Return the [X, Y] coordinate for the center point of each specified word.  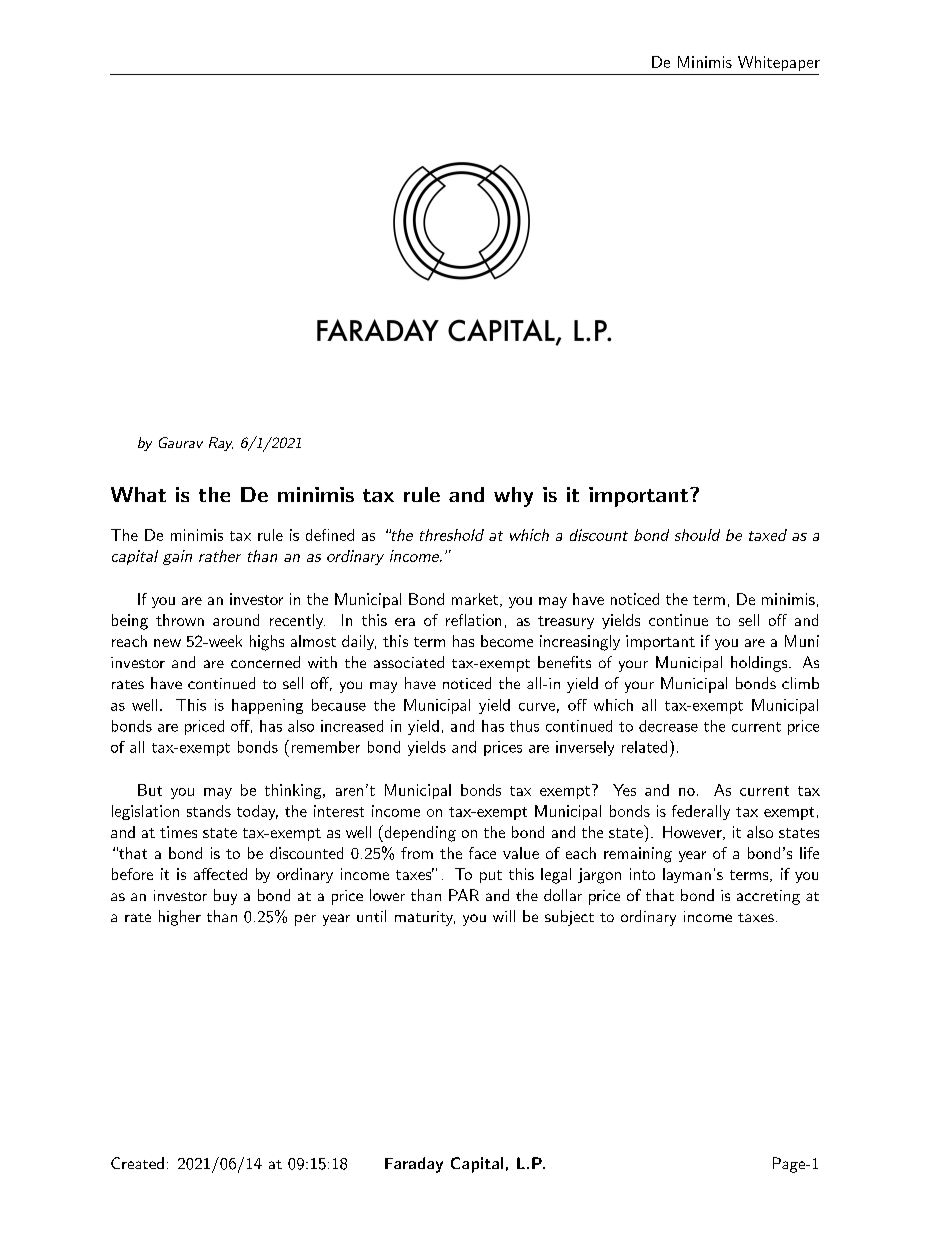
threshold [452, 535]
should [697, 535]
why [513, 497]
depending [419, 833]
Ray [221, 444]
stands [209, 811]
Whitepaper [779, 63]
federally [701, 812]
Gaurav [181, 442]
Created [137, 1163]
